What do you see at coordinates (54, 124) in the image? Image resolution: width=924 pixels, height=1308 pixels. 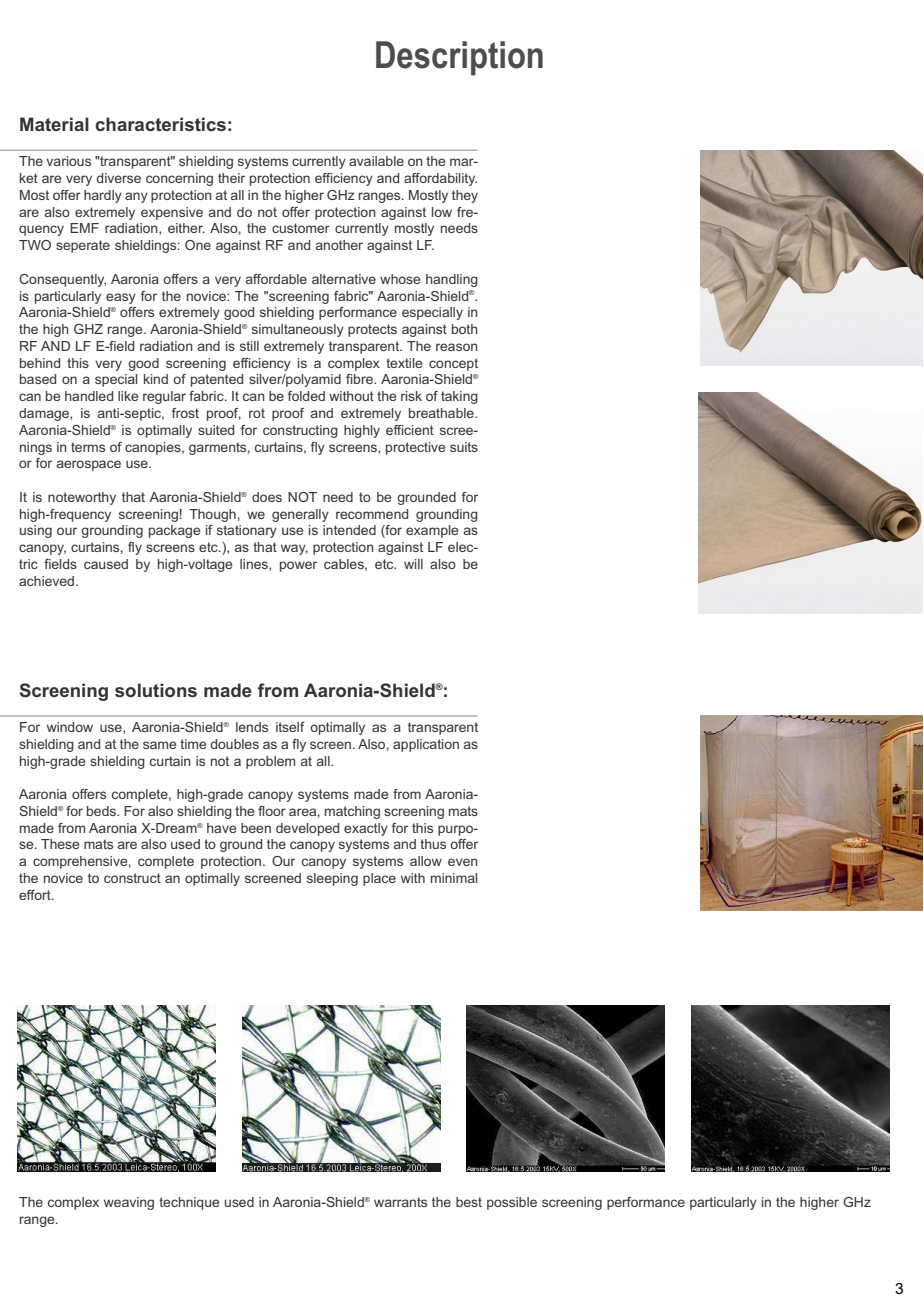 I see `Material` at bounding box center [54, 124].
